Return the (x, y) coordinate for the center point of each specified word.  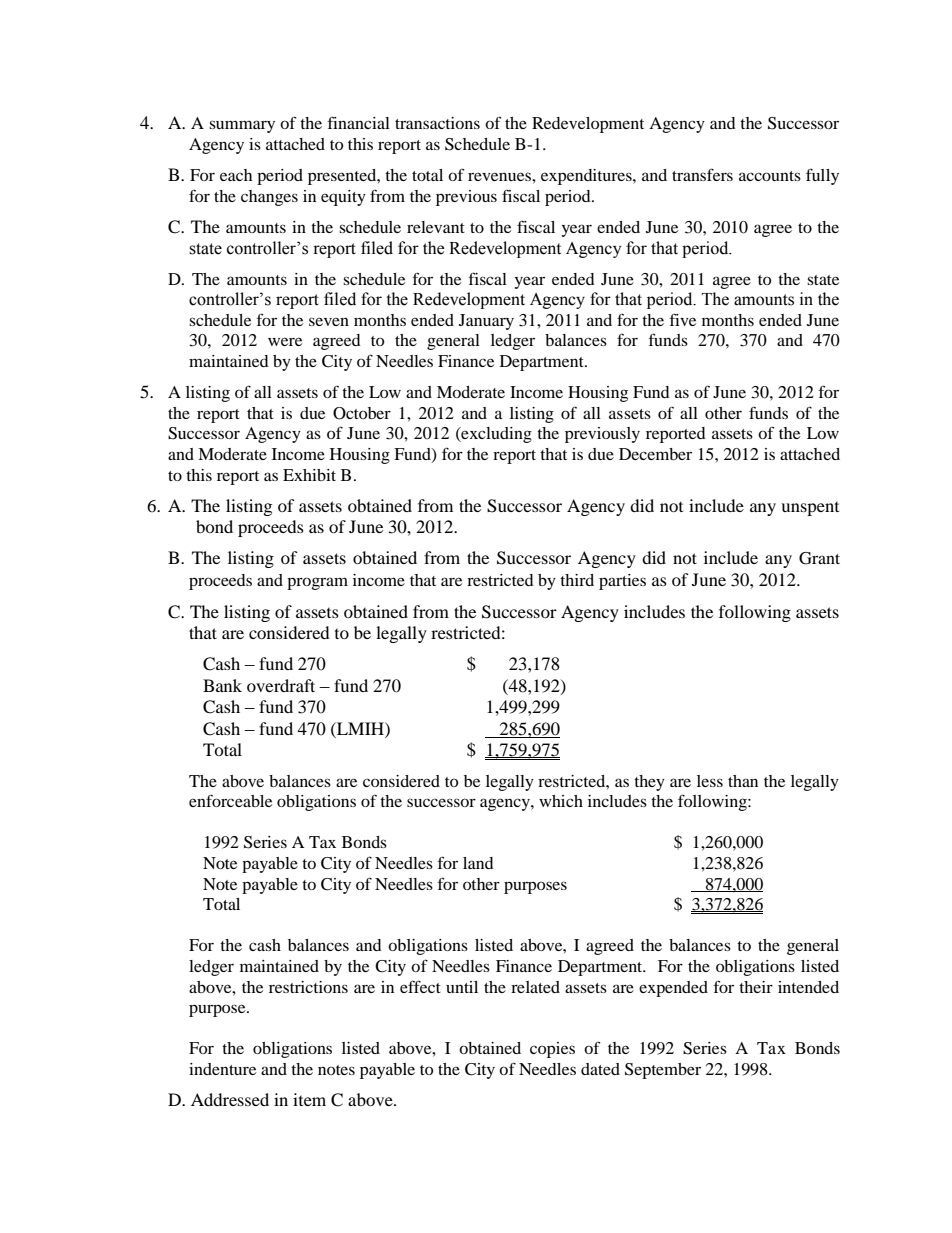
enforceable (230, 800)
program (317, 583)
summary (242, 126)
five (683, 319)
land (478, 863)
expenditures (587, 177)
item (309, 1099)
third (577, 580)
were (285, 341)
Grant (819, 558)
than (743, 781)
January (486, 322)
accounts (770, 176)
